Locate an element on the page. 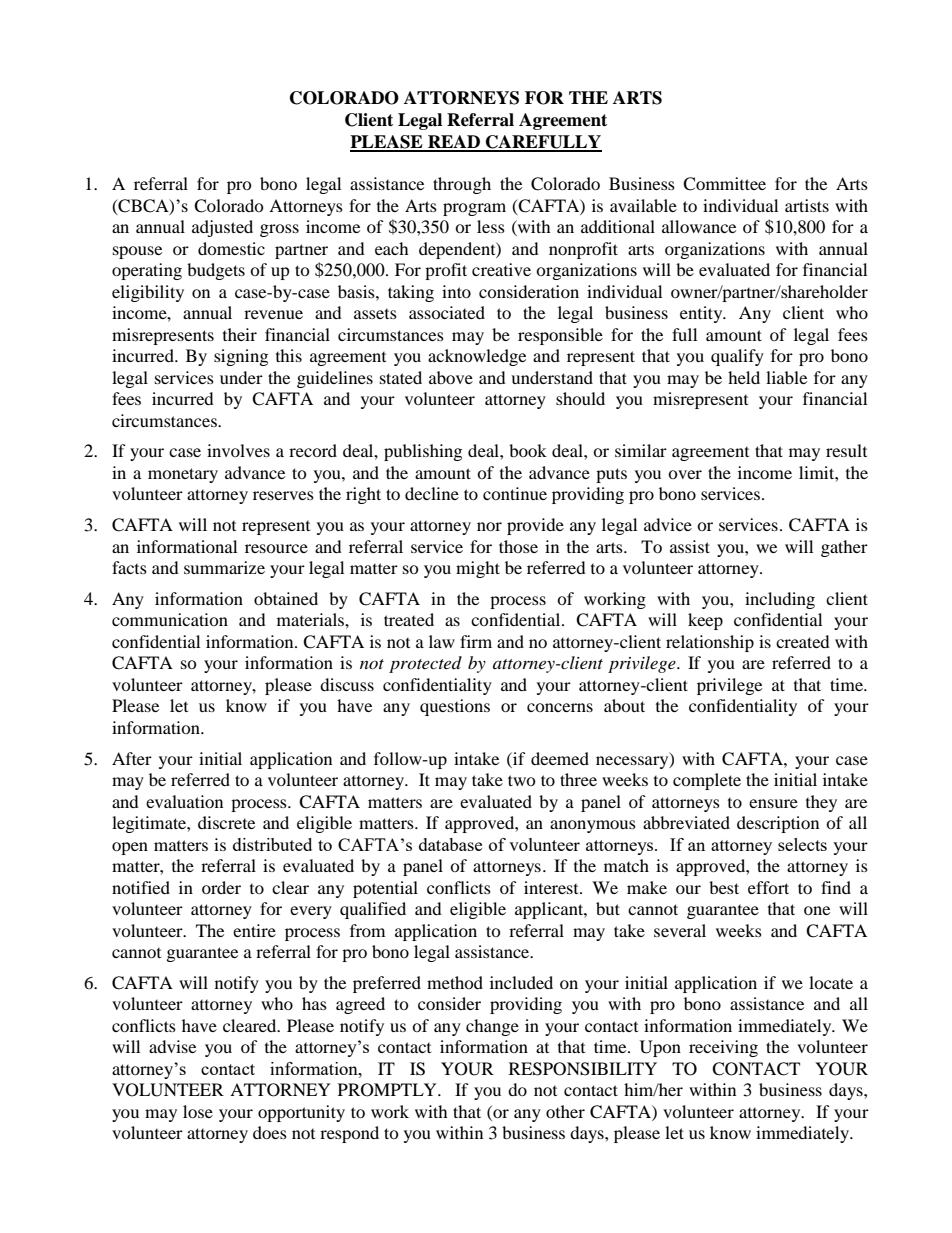 Image resolution: width=952 pixels, height=1233 pixels. nor is located at coordinates (489, 526).
